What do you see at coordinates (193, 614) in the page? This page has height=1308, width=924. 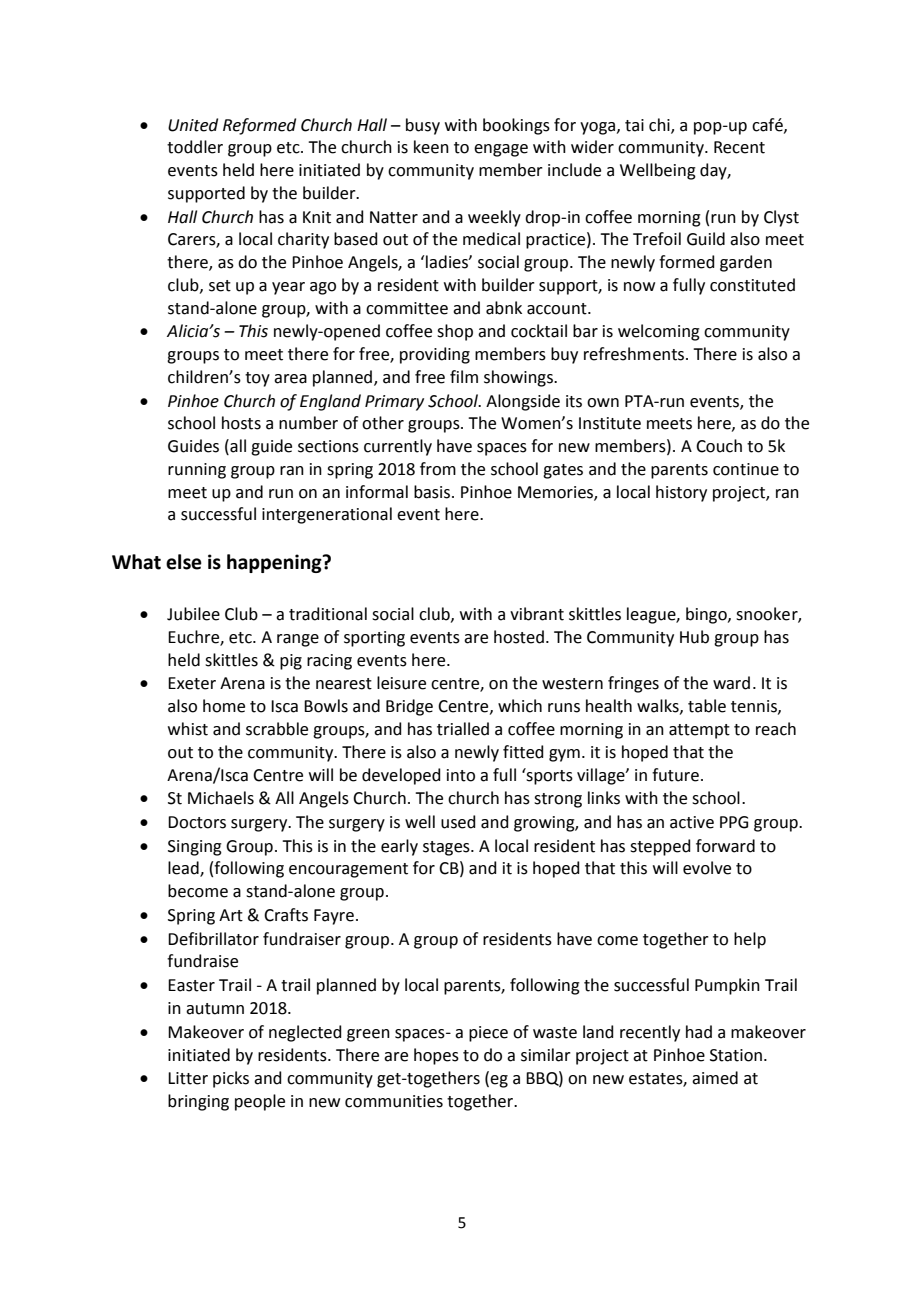 I see `Jubilee` at bounding box center [193, 614].
